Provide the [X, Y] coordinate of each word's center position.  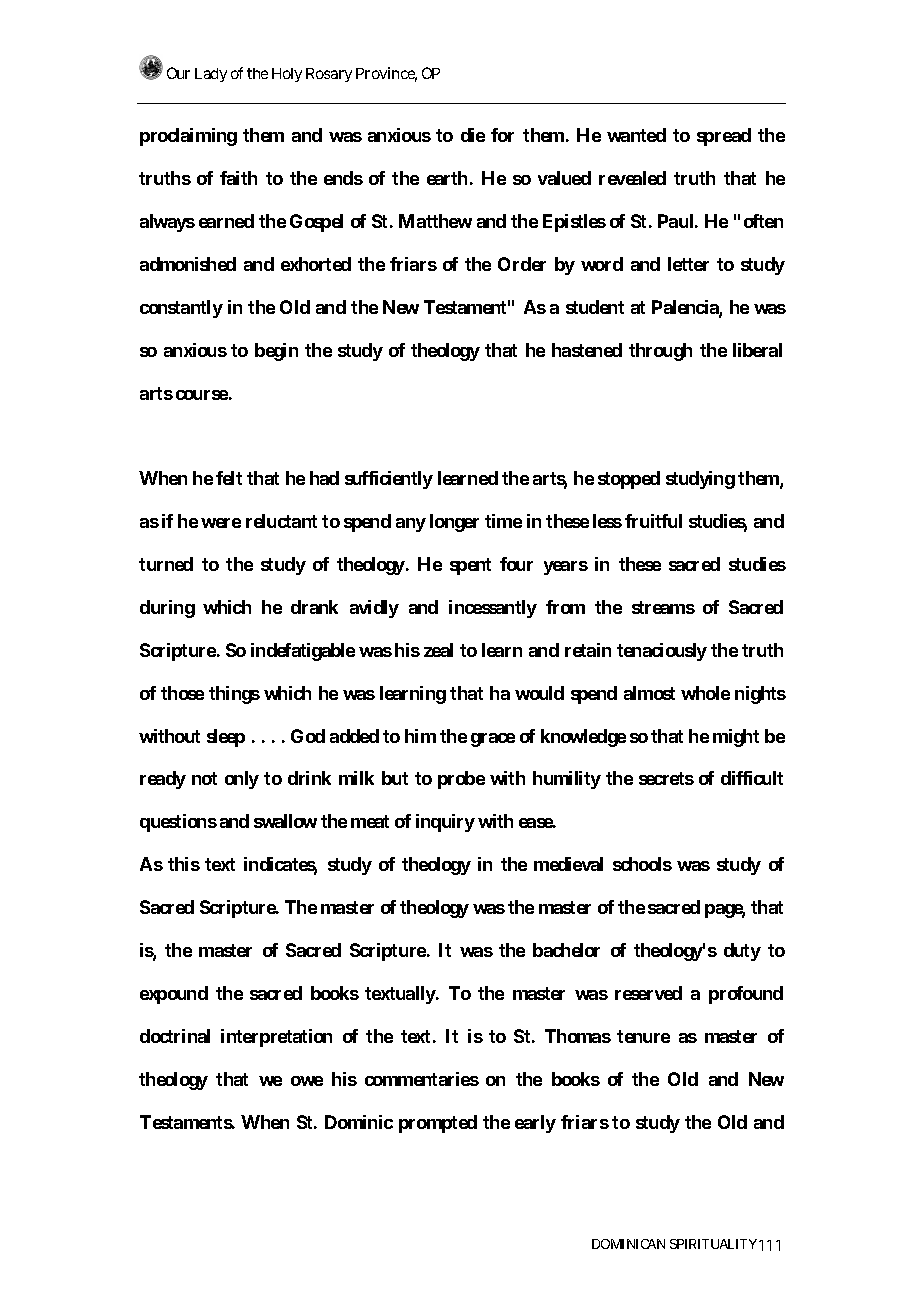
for [502, 135]
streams [663, 607]
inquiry [445, 823]
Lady [211, 75]
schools [642, 864]
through [660, 352]
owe [307, 1081]
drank [314, 607]
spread [724, 137]
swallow [285, 821]
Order [522, 264]
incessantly [493, 609]
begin [276, 352]
